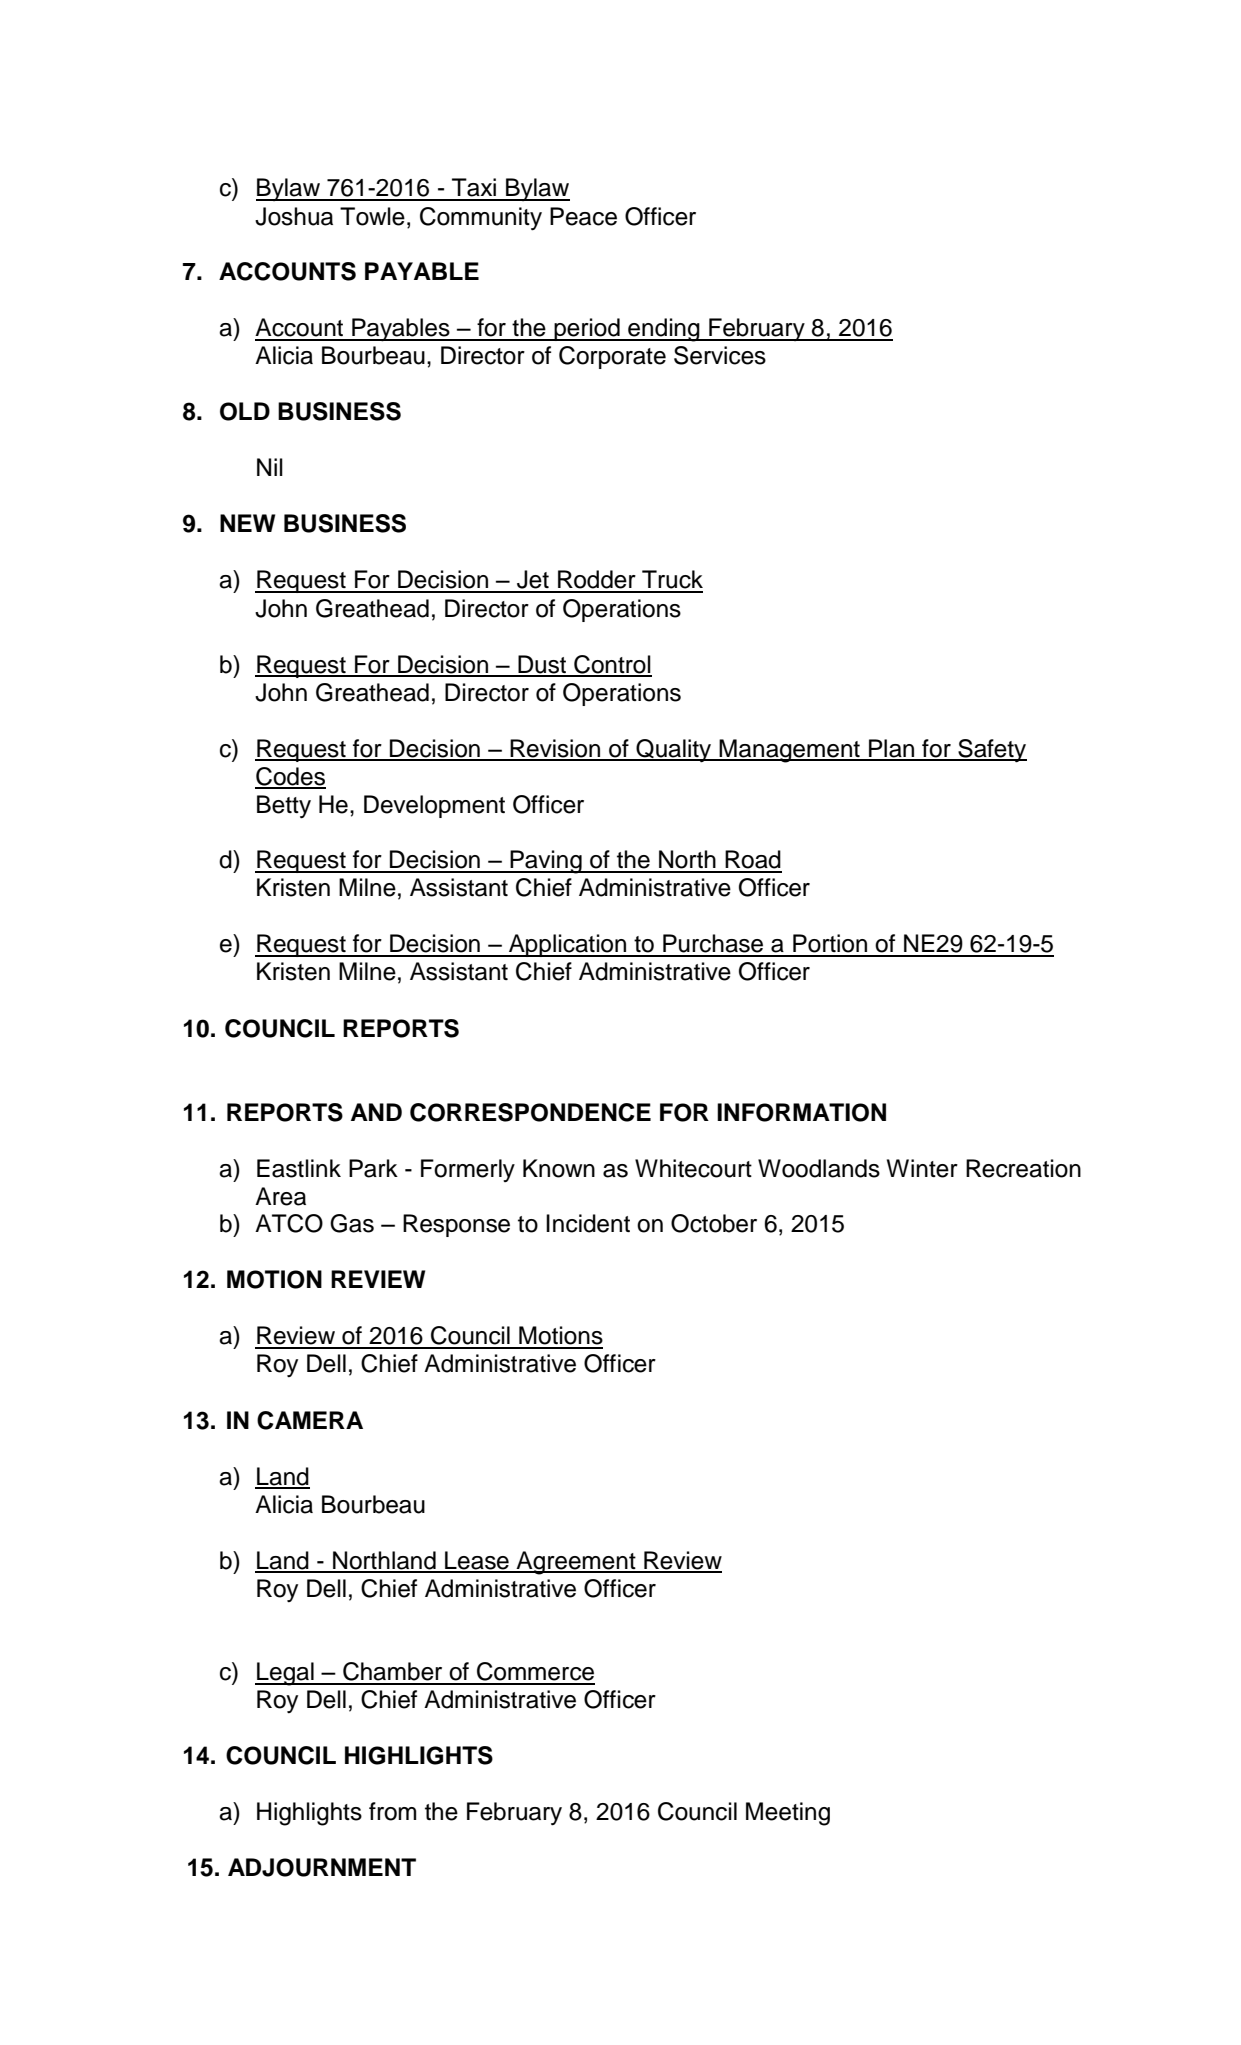 Image resolution: width=1241 pixels, height=2045 pixels. What do you see at coordinates (322, 1867) in the screenshot?
I see `ADJOURNMENT` at bounding box center [322, 1867].
